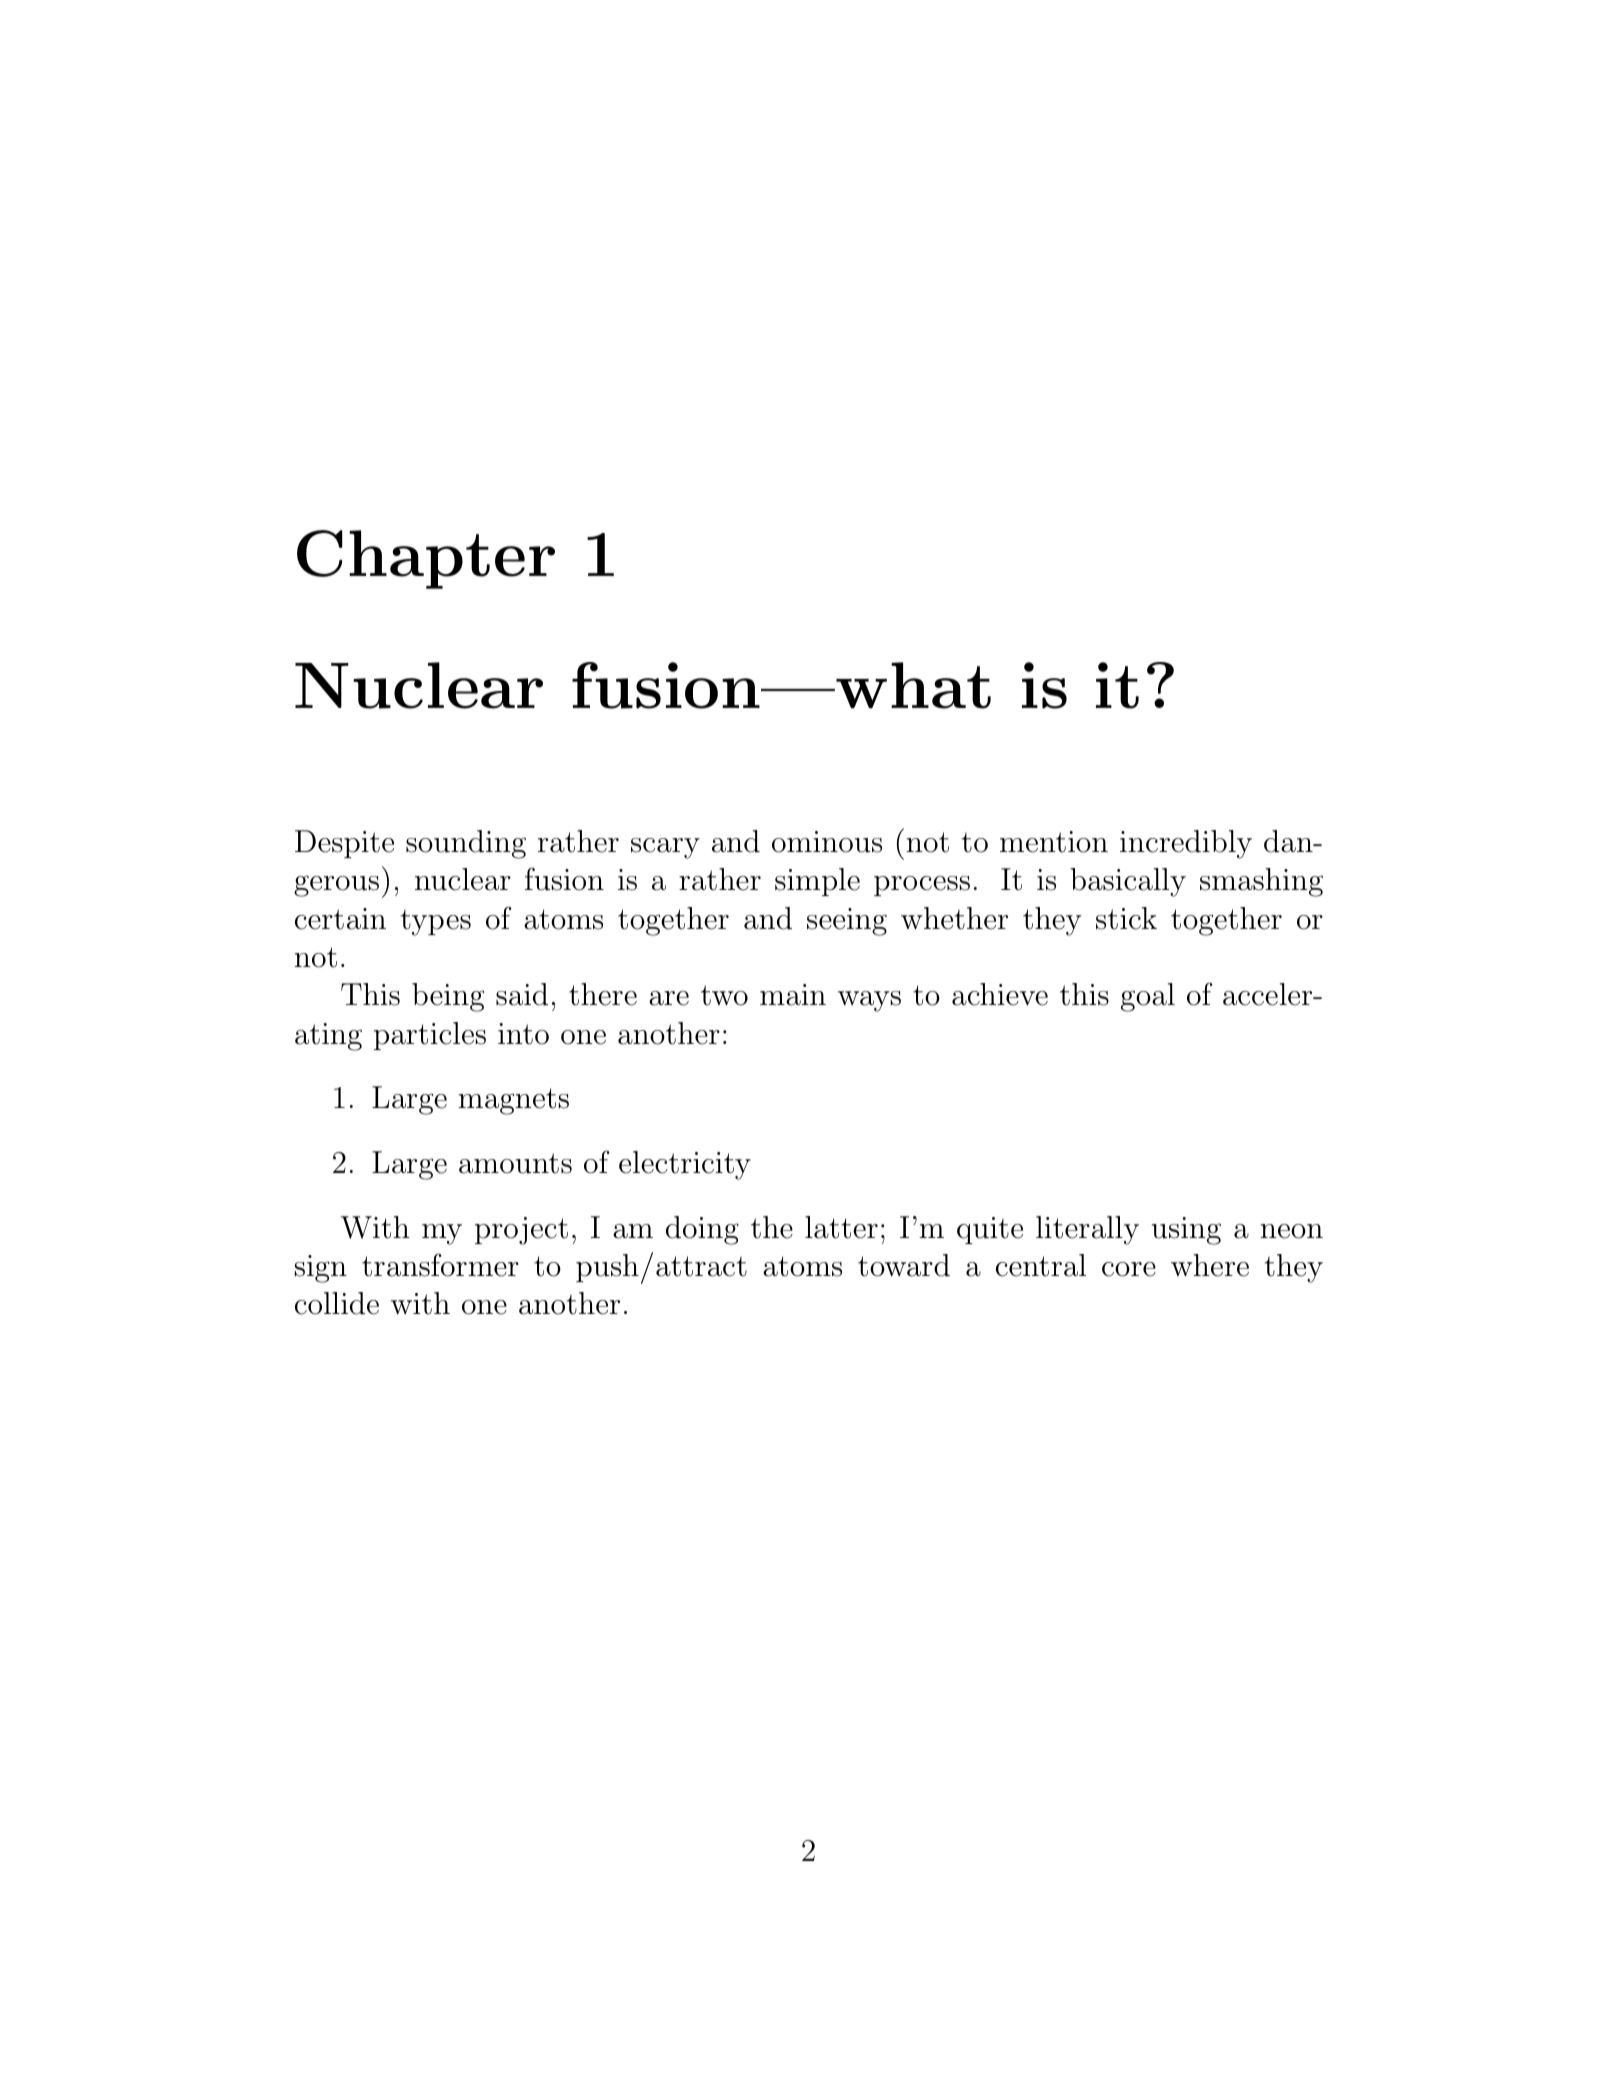 This document has width=1622, height=2100. I want to click on incredibly, so click(1186, 844).
